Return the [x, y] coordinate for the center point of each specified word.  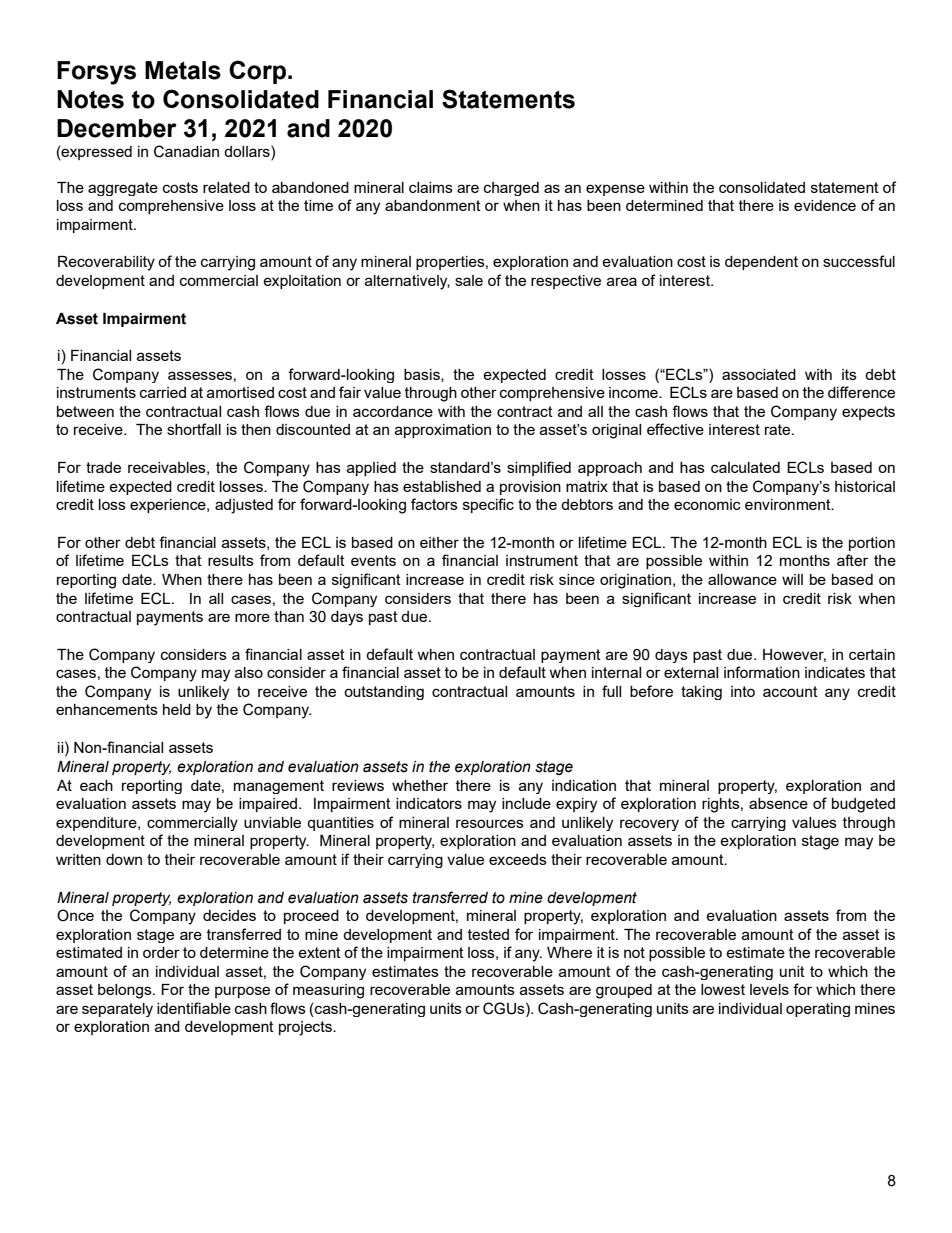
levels [769, 989]
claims [431, 187]
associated [759, 374]
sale [469, 280]
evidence [825, 205]
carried [163, 392]
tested [488, 934]
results [231, 560]
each [96, 785]
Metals [183, 70]
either [439, 542]
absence [778, 803]
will [792, 579]
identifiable [194, 1008]
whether [420, 785]
